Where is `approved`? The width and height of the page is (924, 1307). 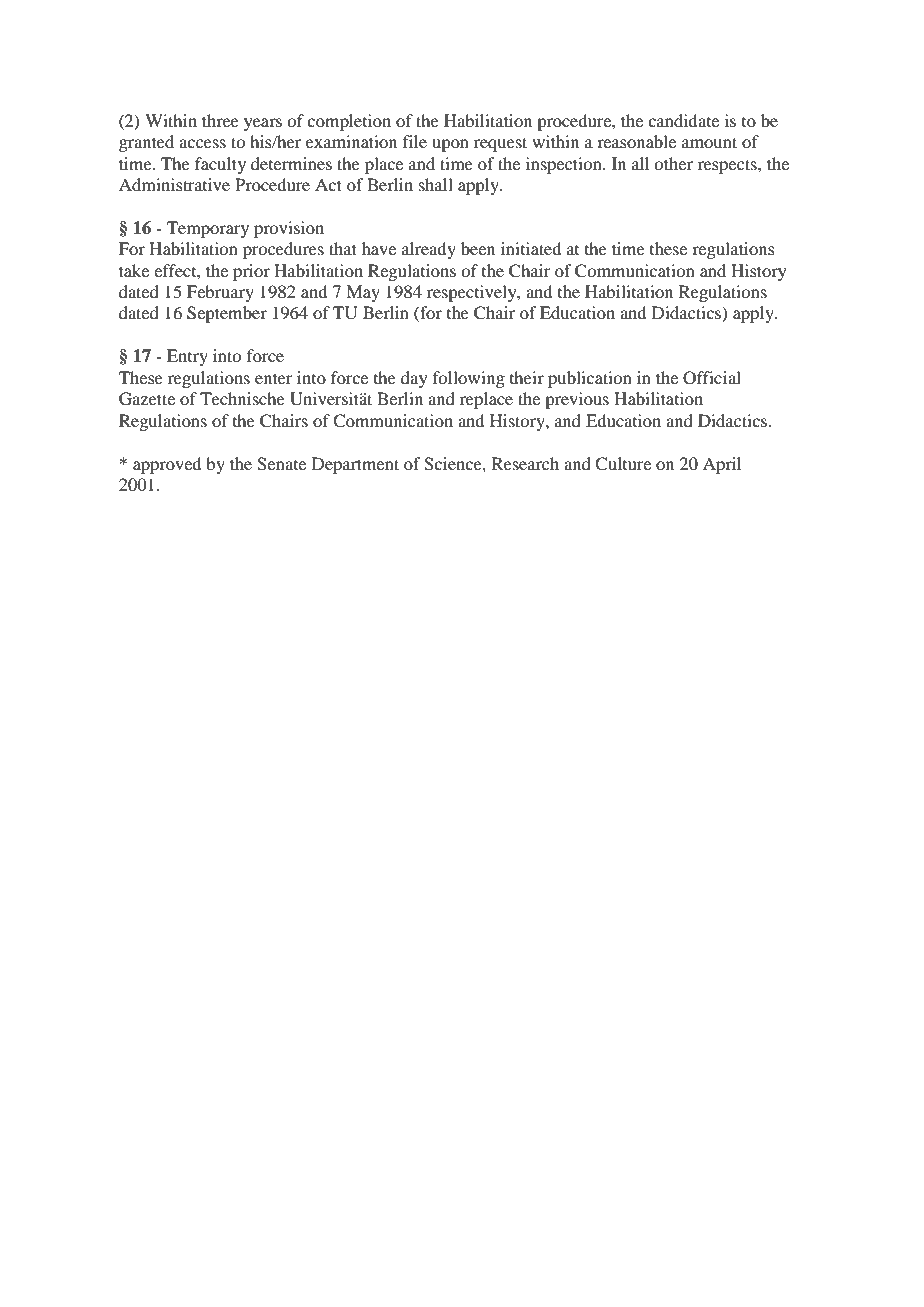 approved is located at coordinates (167, 465).
